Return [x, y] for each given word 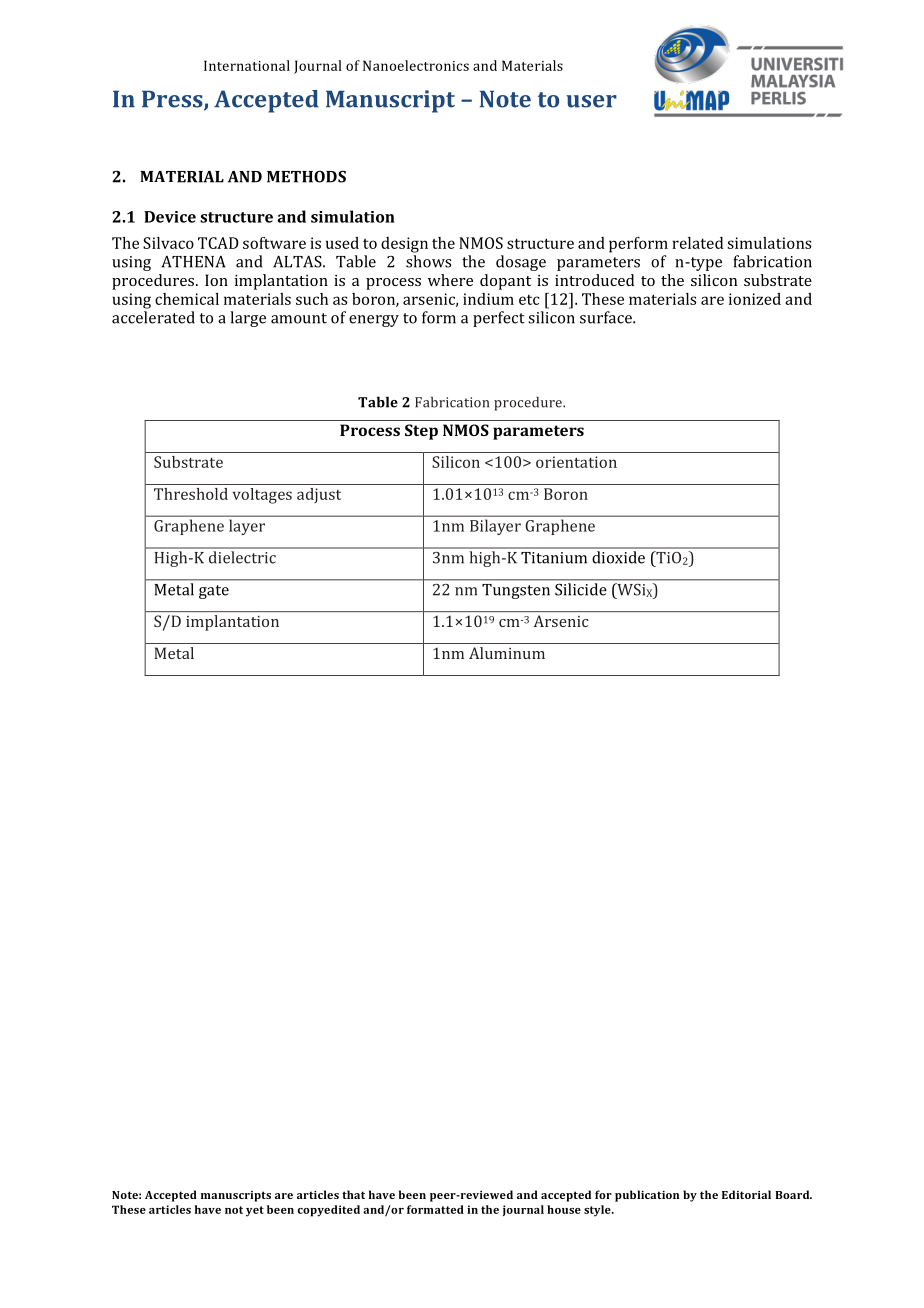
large [248, 319]
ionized [755, 299]
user [591, 101]
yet [255, 1211]
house [564, 1209]
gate [214, 592]
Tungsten [516, 591]
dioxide [619, 557]
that [353, 1194]
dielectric [242, 557]
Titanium [554, 557]
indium [488, 299]
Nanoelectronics [416, 65]
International [247, 65]
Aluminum [507, 653]
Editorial [746, 1194]
